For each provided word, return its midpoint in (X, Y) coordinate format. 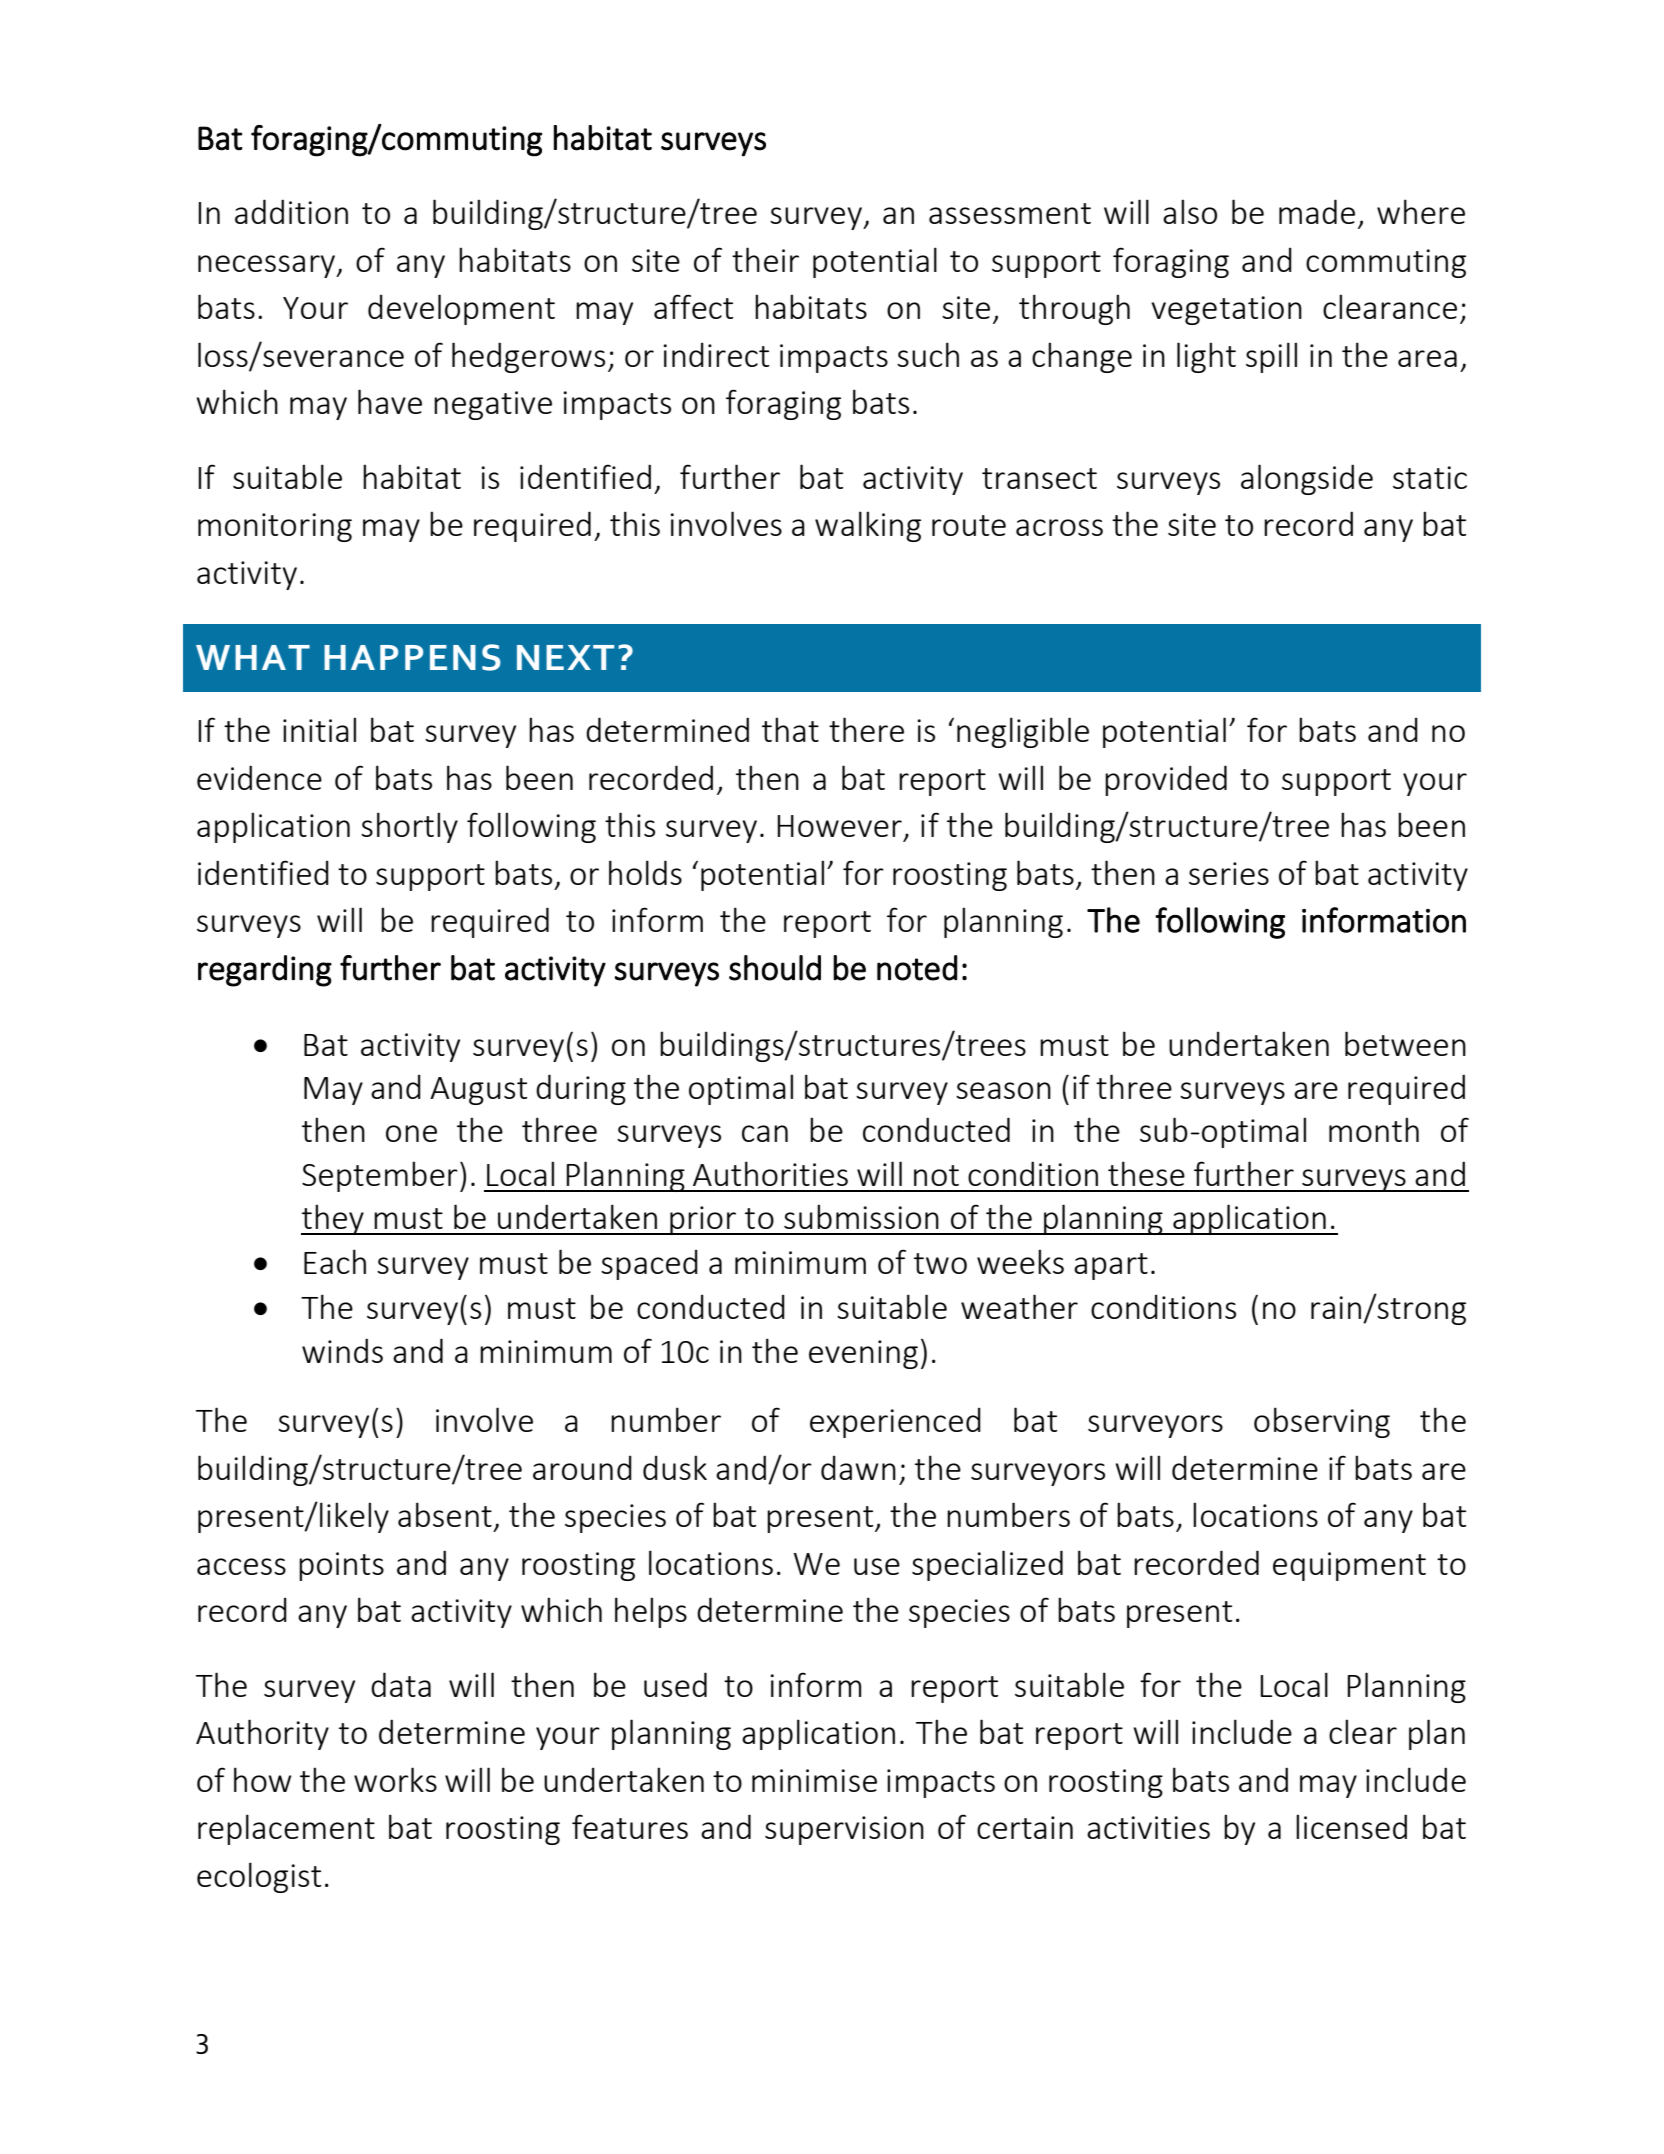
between (1405, 1043)
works (395, 1779)
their (765, 259)
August (478, 1091)
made (1317, 211)
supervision (844, 1830)
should (775, 968)
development (461, 309)
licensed (1351, 1826)
